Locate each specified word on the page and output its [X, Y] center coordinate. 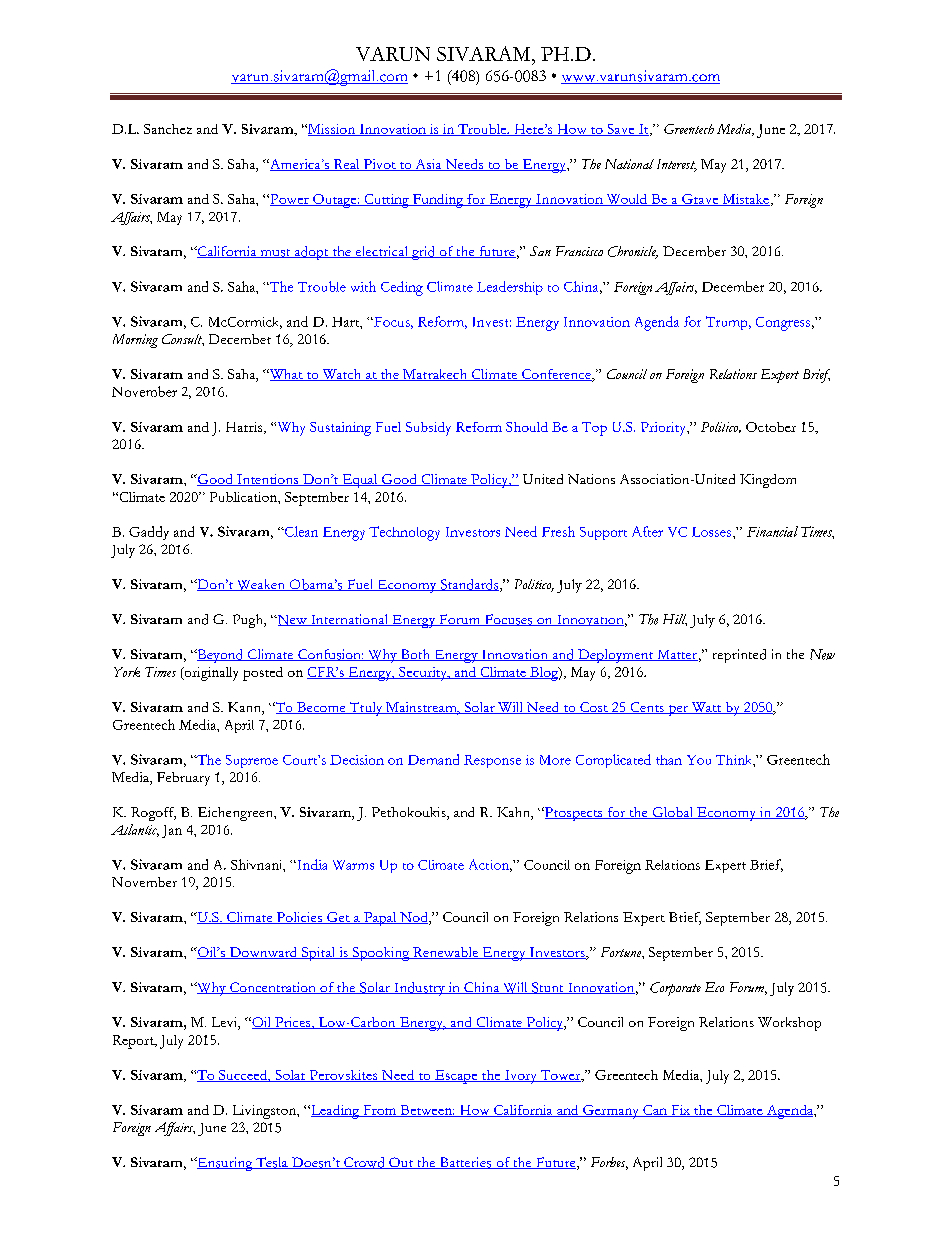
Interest [677, 165]
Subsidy [428, 429]
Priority [664, 429]
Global [673, 813]
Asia [428, 165]
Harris [245, 428]
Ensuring [225, 1164]
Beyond [220, 656]
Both [415, 655]
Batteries [465, 1163]
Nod [414, 918]
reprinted [739, 656]
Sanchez [168, 129]
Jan [172, 831]
